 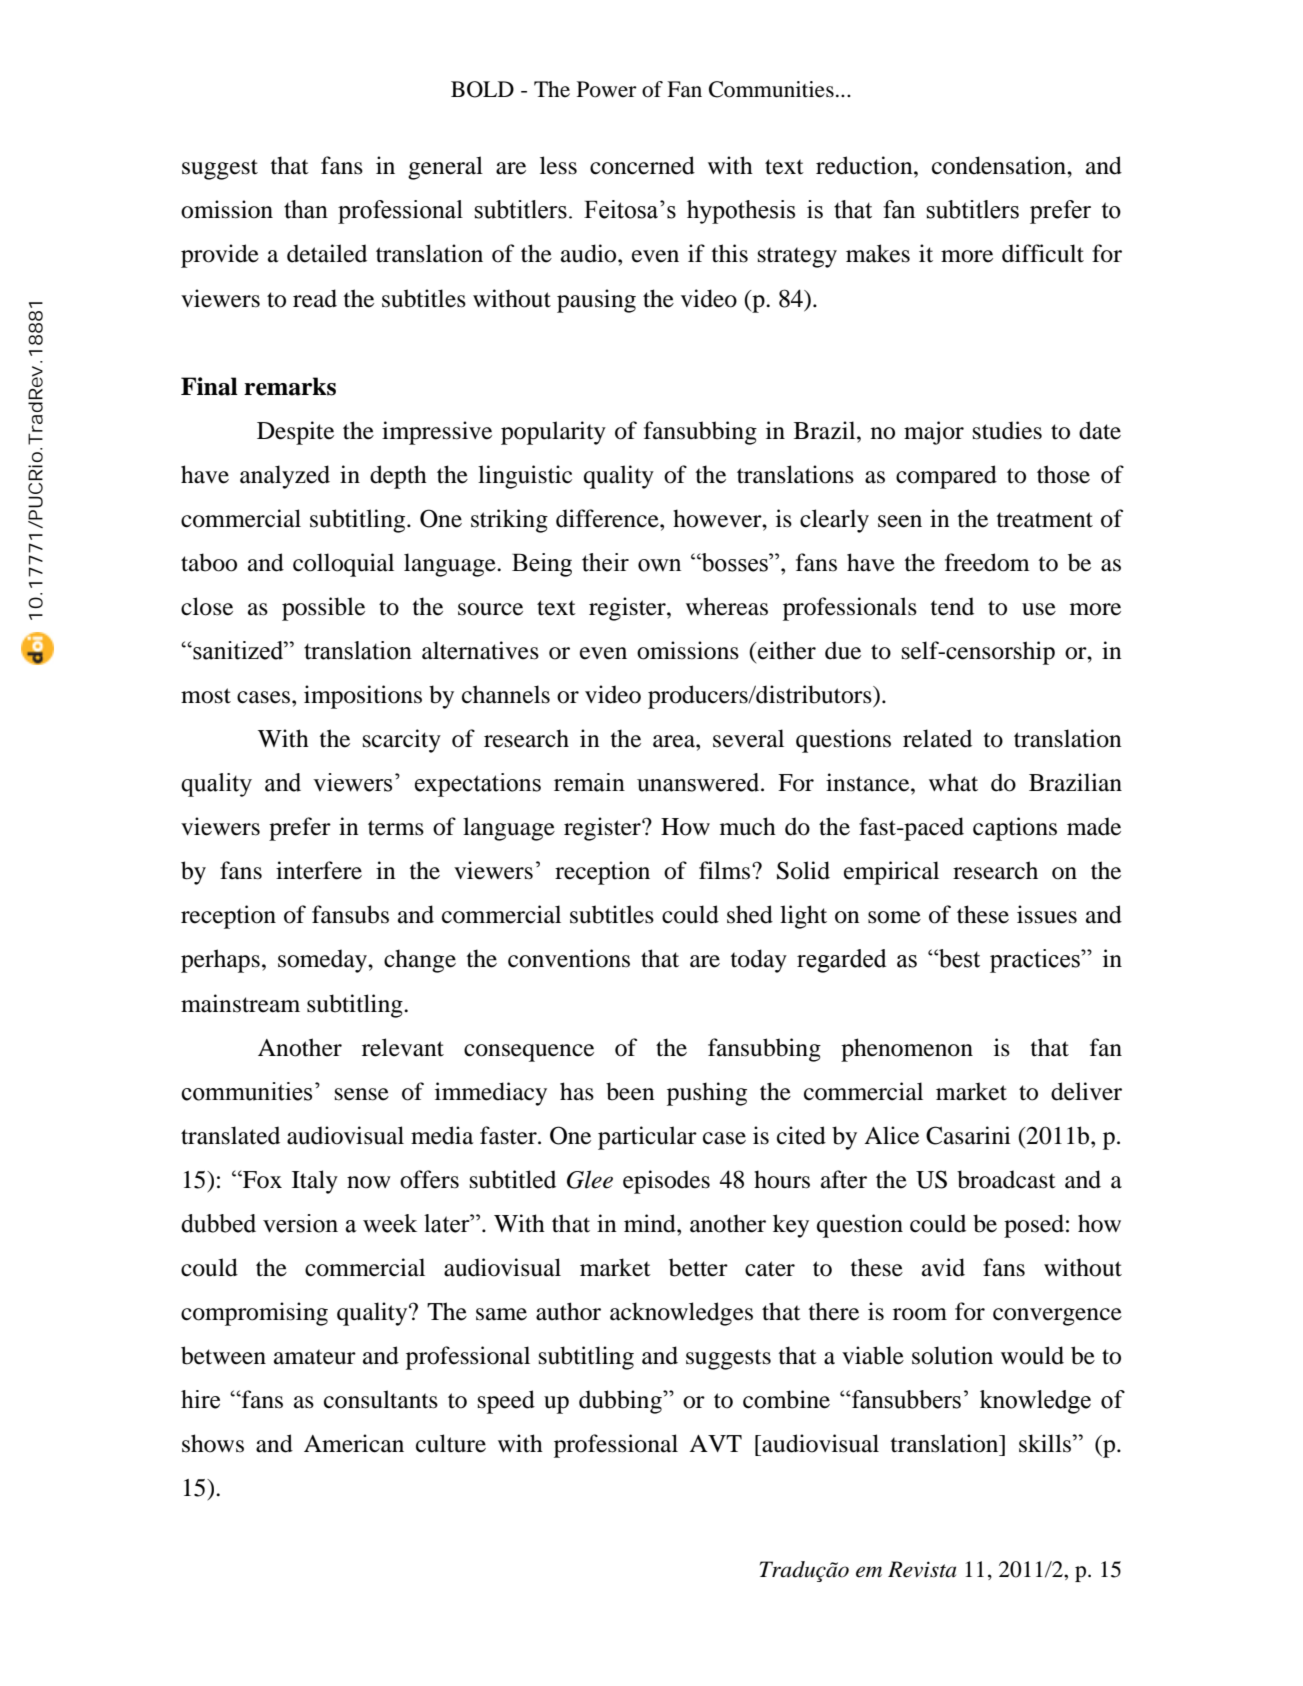 I want to click on American, so click(x=354, y=1443).
